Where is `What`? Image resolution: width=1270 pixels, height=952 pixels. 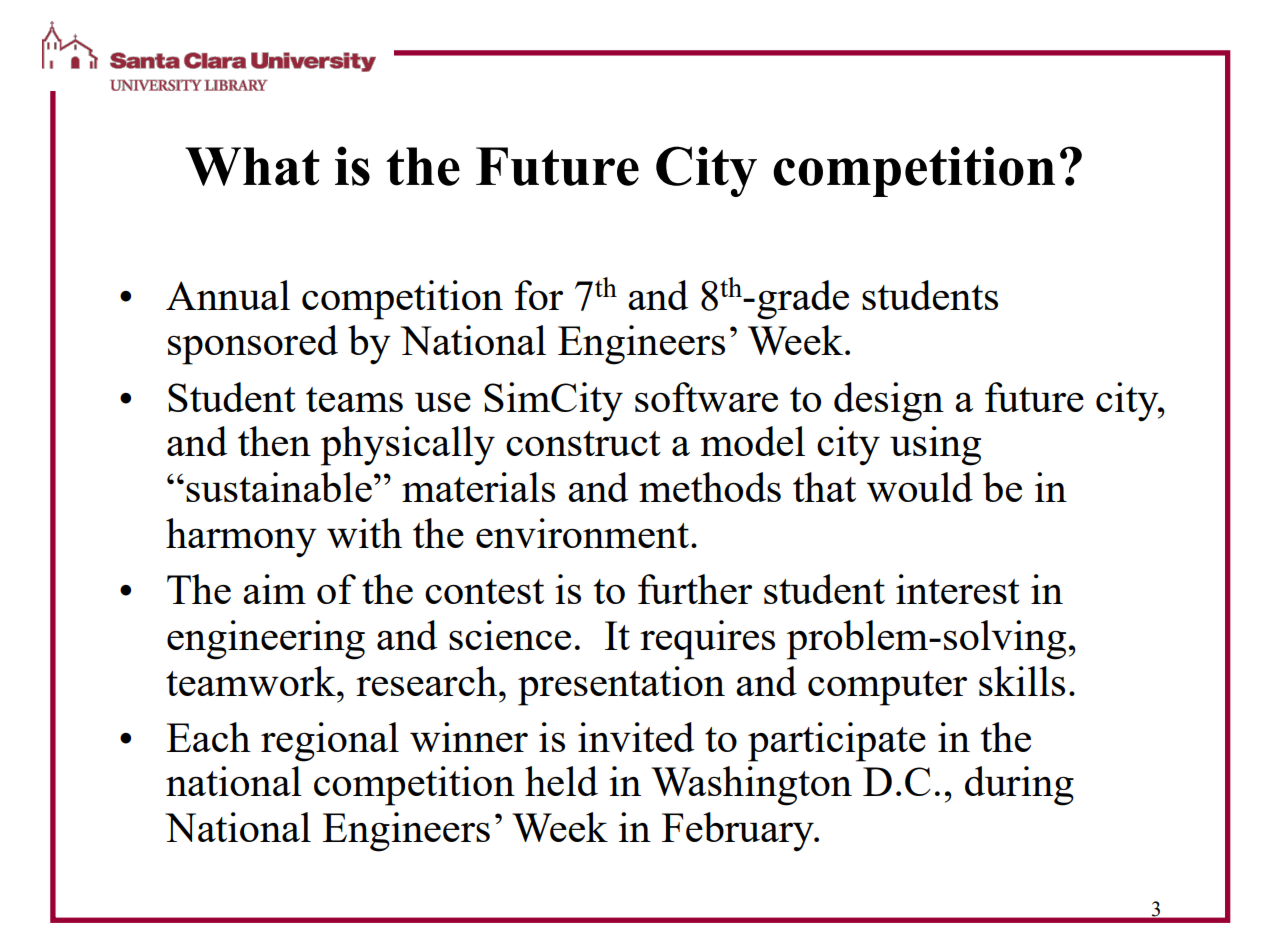
What is located at coordinates (252, 166).
